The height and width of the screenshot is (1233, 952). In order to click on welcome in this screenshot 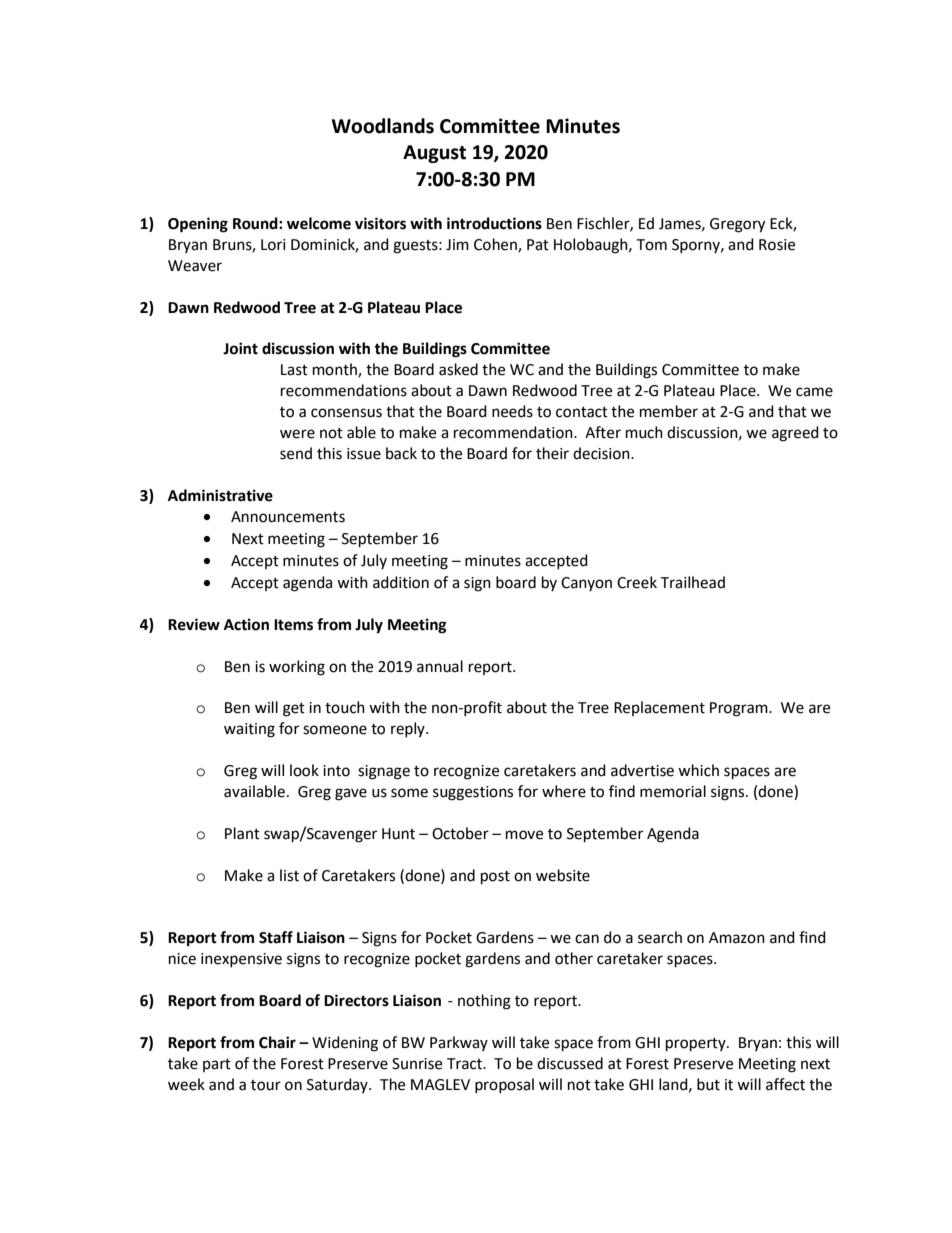, I will do `click(319, 223)`.
